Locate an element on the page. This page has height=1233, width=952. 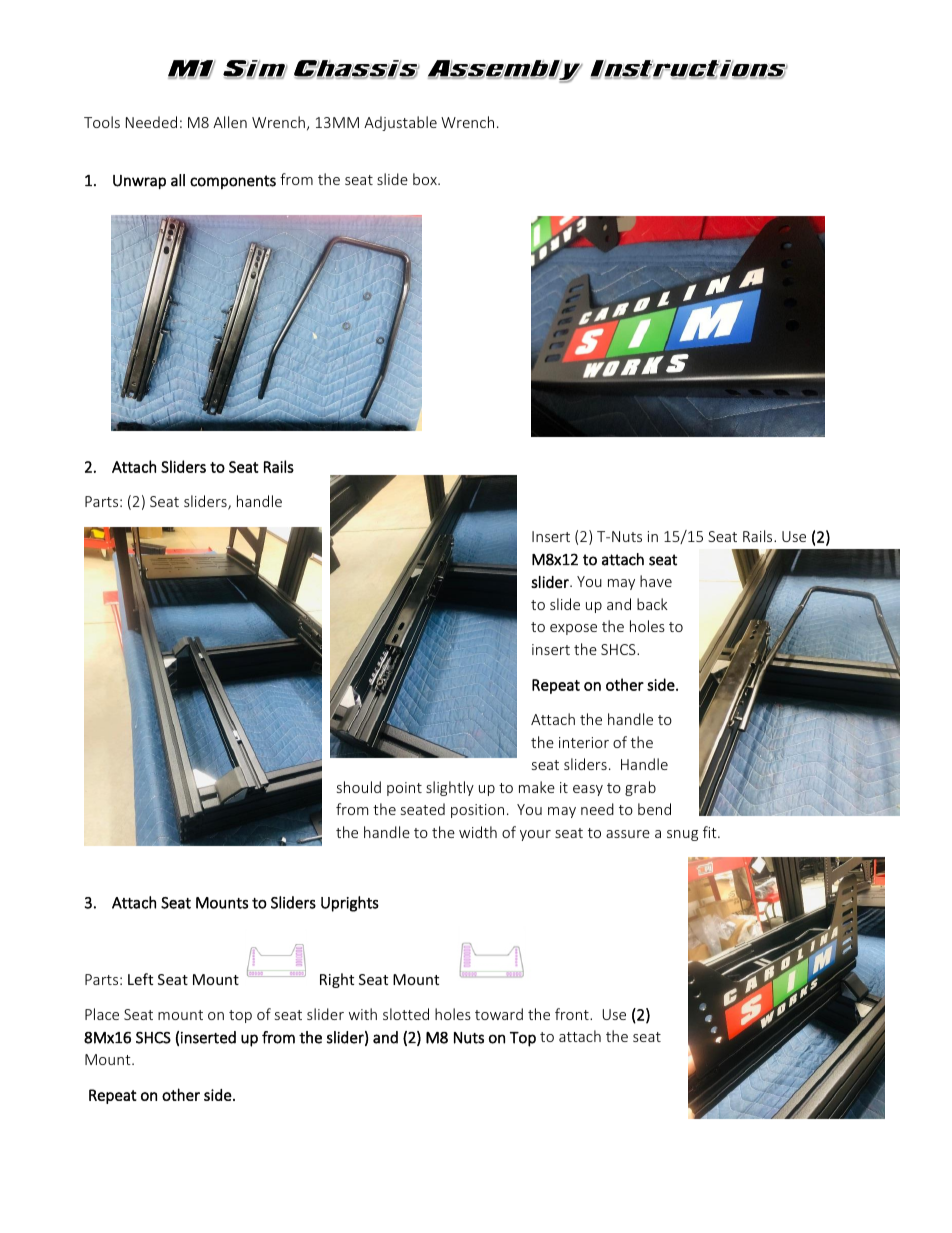
have is located at coordinates (656, 581).
